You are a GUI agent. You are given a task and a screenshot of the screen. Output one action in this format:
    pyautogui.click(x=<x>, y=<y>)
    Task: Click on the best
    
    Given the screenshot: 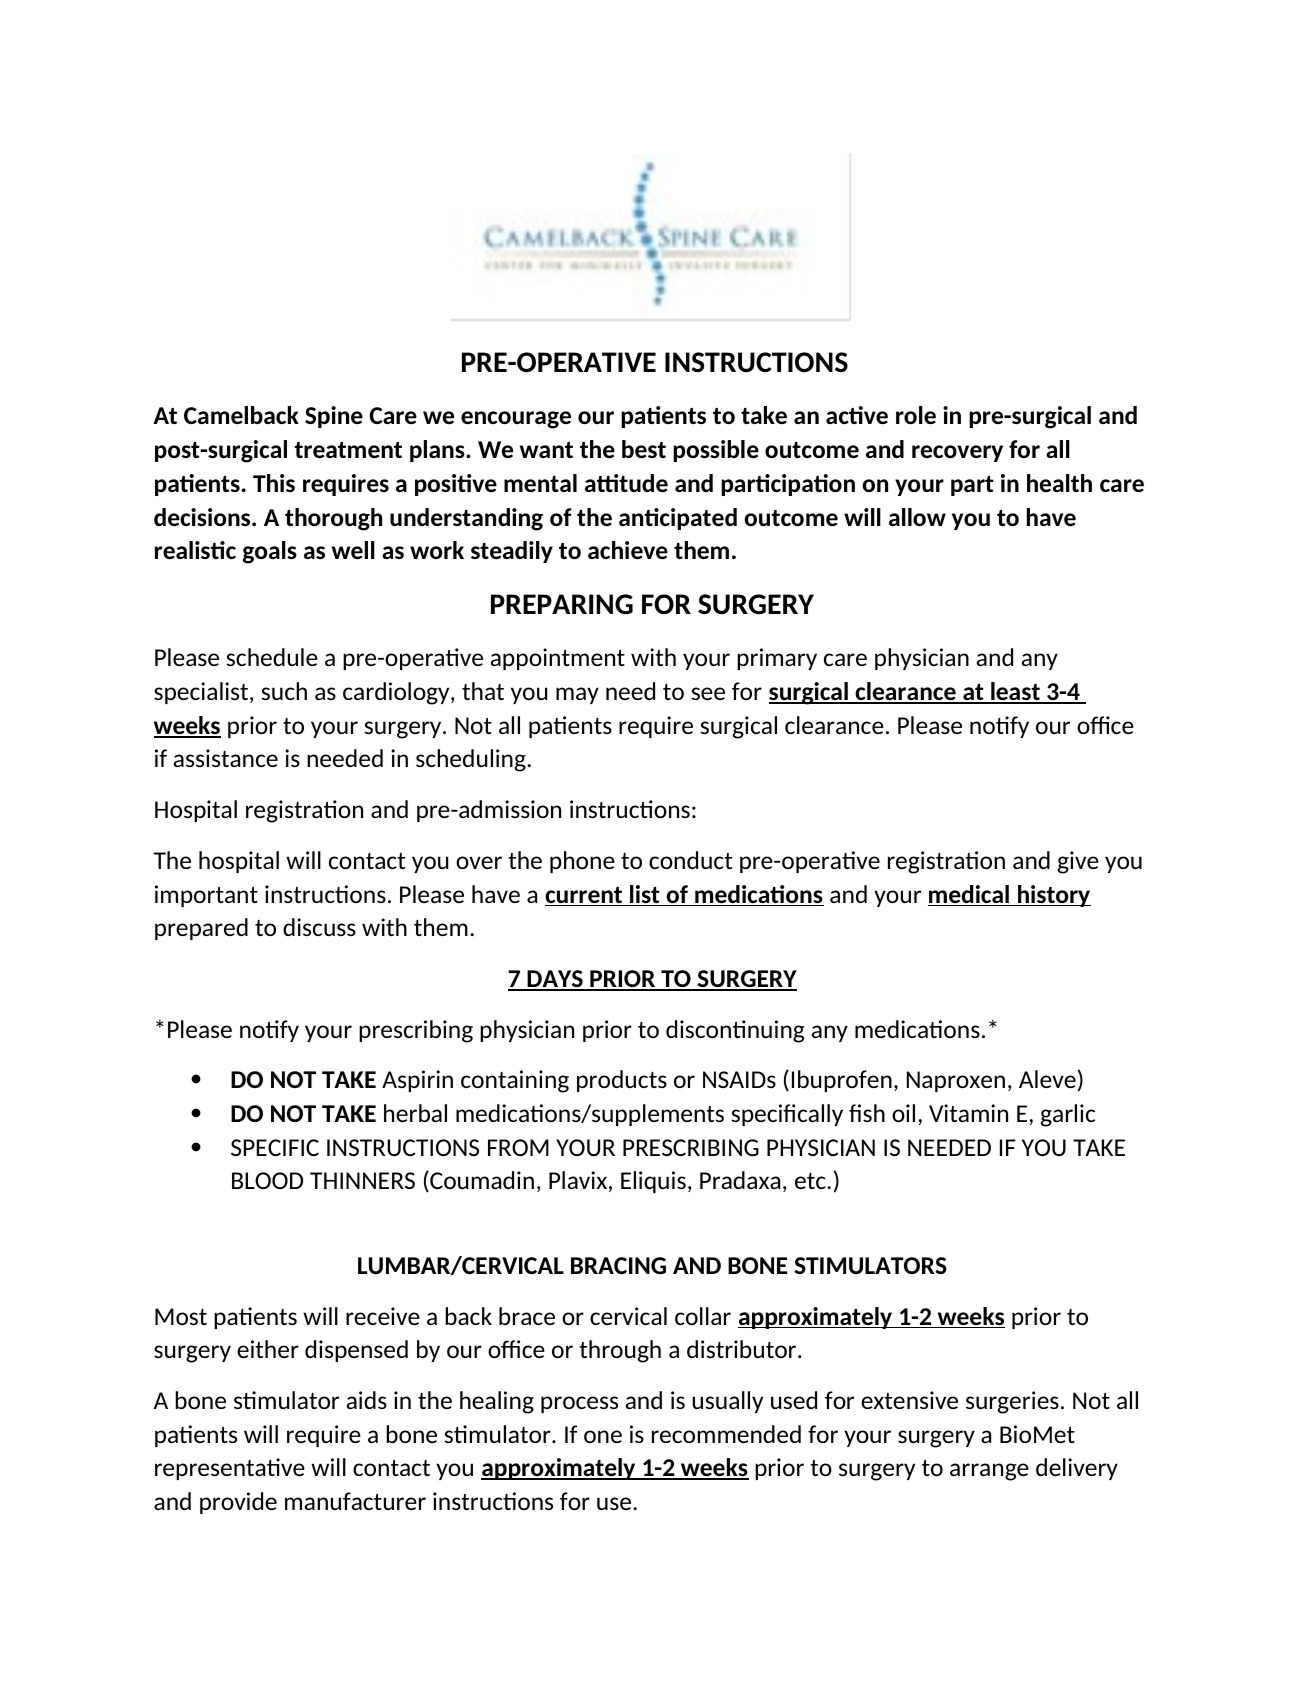 What is the action you would take?
    pyautogui.click(x=644, y=449)
